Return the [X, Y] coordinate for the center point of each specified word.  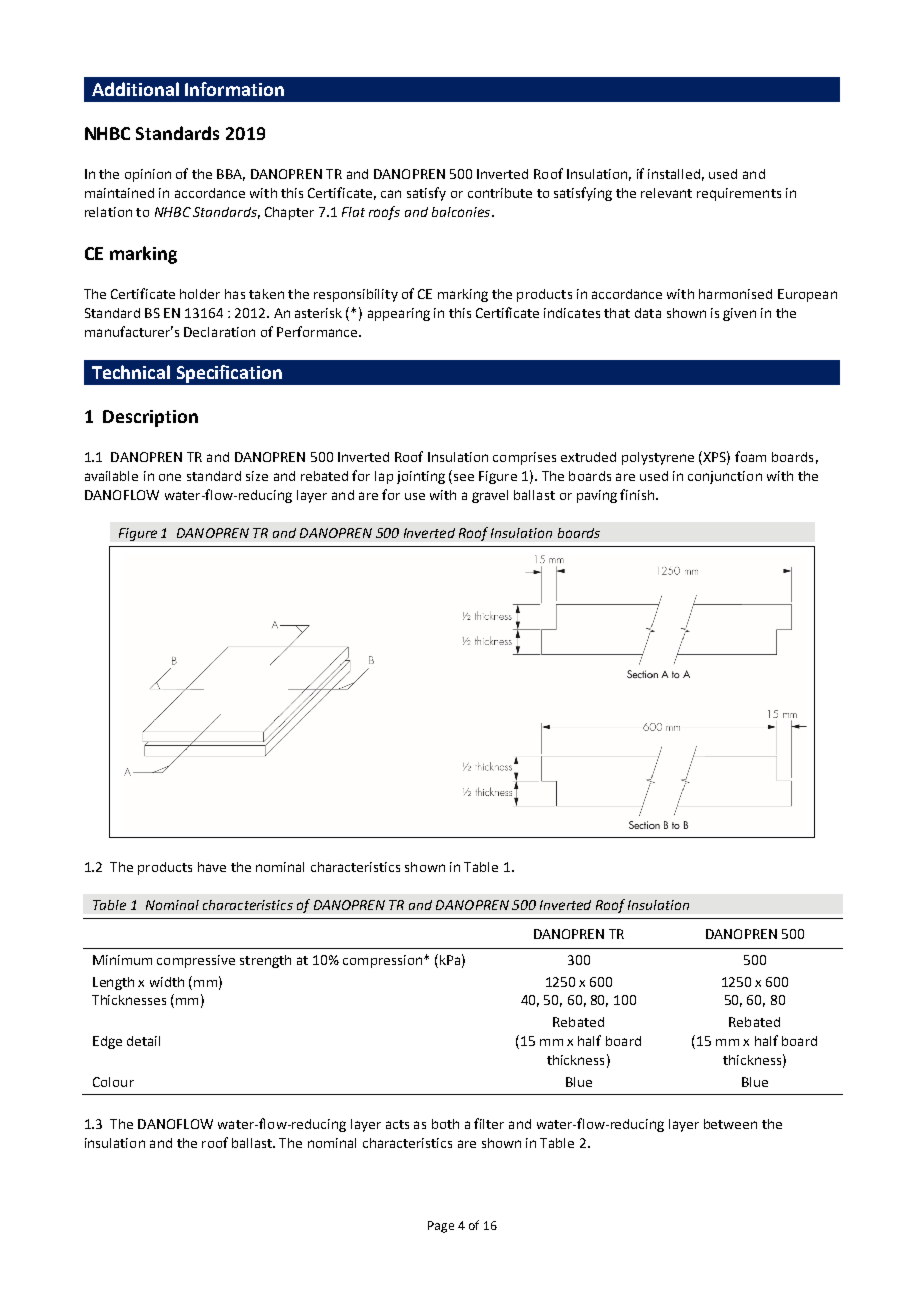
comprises [524, 458]
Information [234, 89]
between [730, 1124]
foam [750, 456]
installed [674, 174]
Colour [113, 1082]
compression [382, 961]
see [464, 477]
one [170, 477]
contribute [500, 193]
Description [150, 418]
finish [638, 494]
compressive [196, 961]
